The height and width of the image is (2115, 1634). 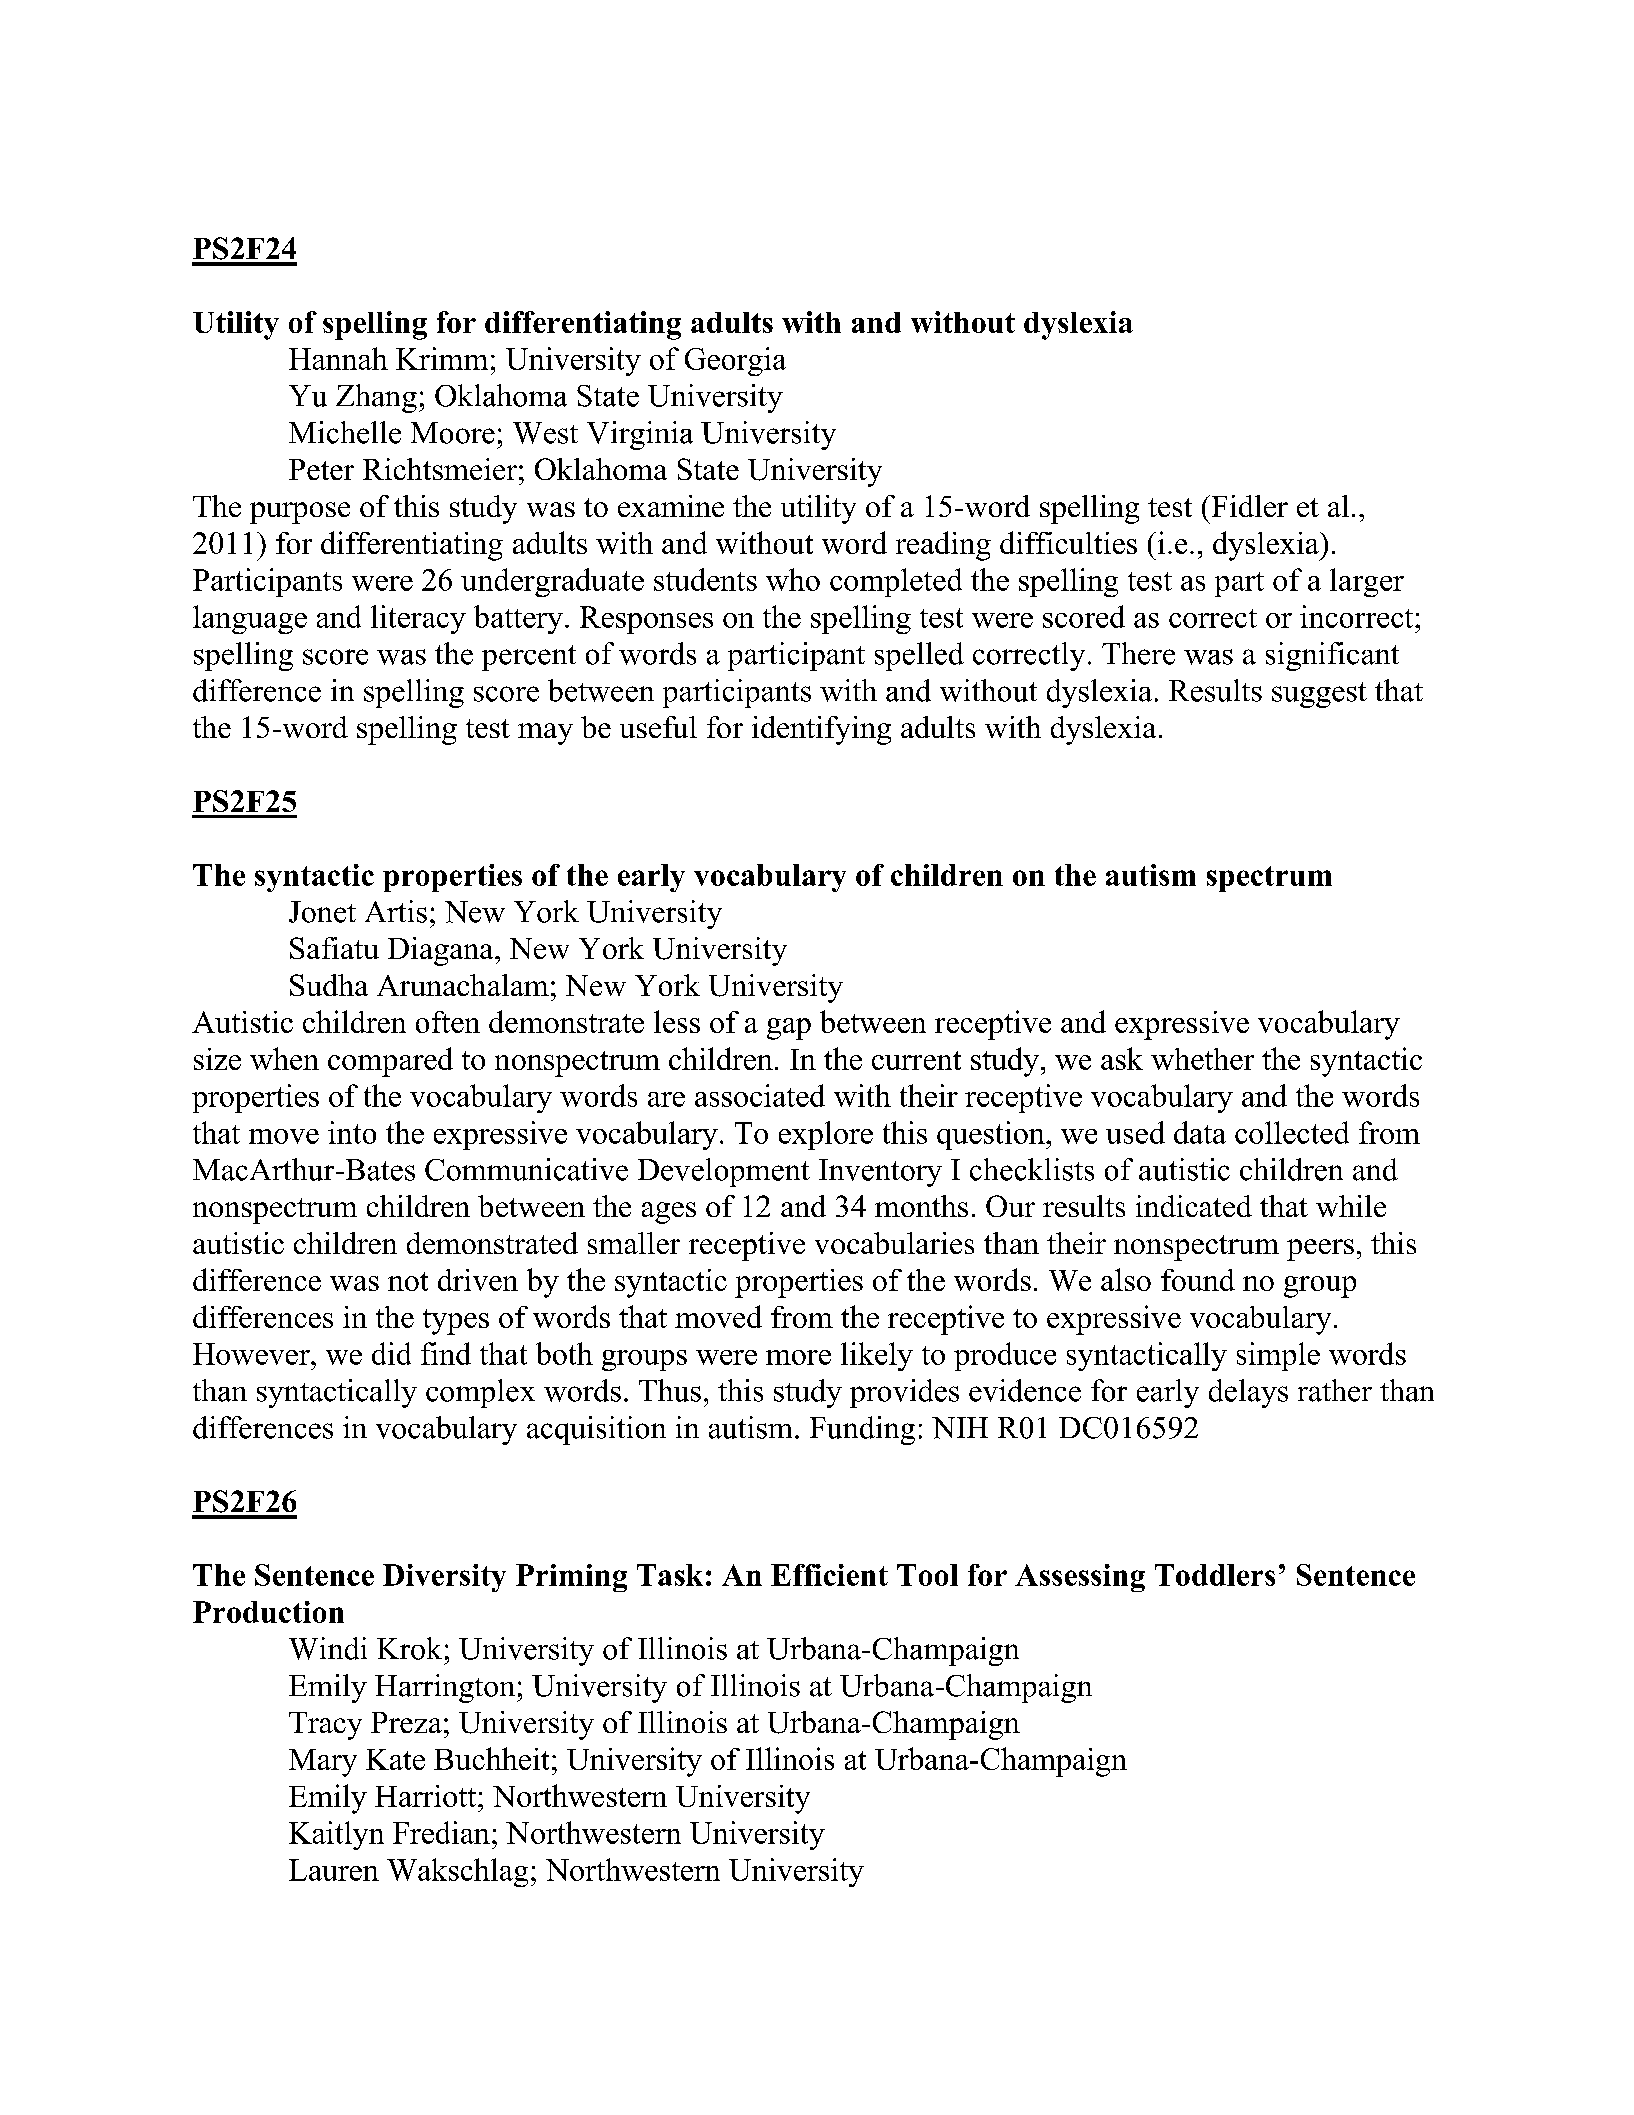 What do you see at coordinates (336, 1835) in the image?
I see `Kaitlyn` at bounding box center [336, 1835].
